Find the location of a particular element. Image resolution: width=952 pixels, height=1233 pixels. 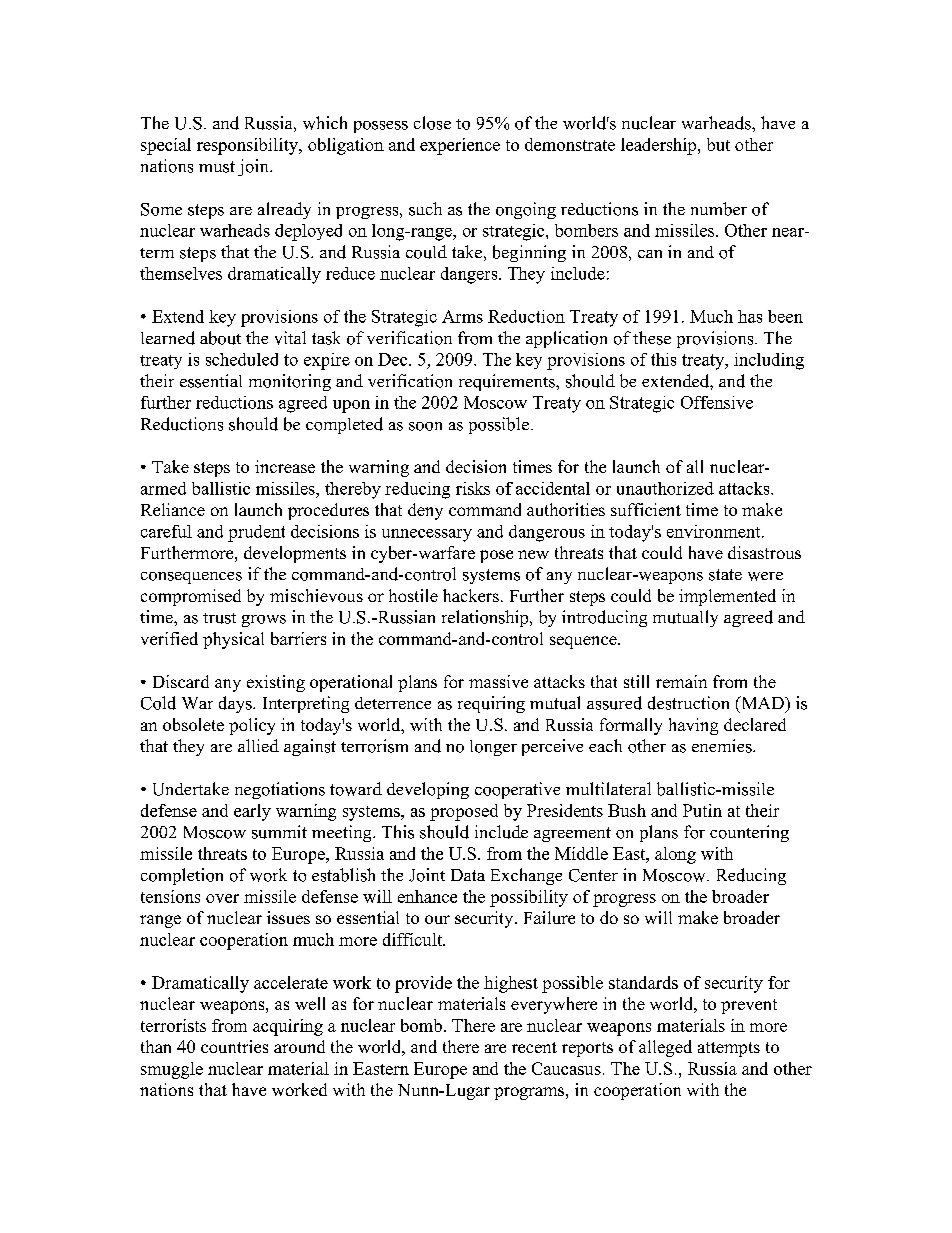

experience is located at coordinates (460, 146).
